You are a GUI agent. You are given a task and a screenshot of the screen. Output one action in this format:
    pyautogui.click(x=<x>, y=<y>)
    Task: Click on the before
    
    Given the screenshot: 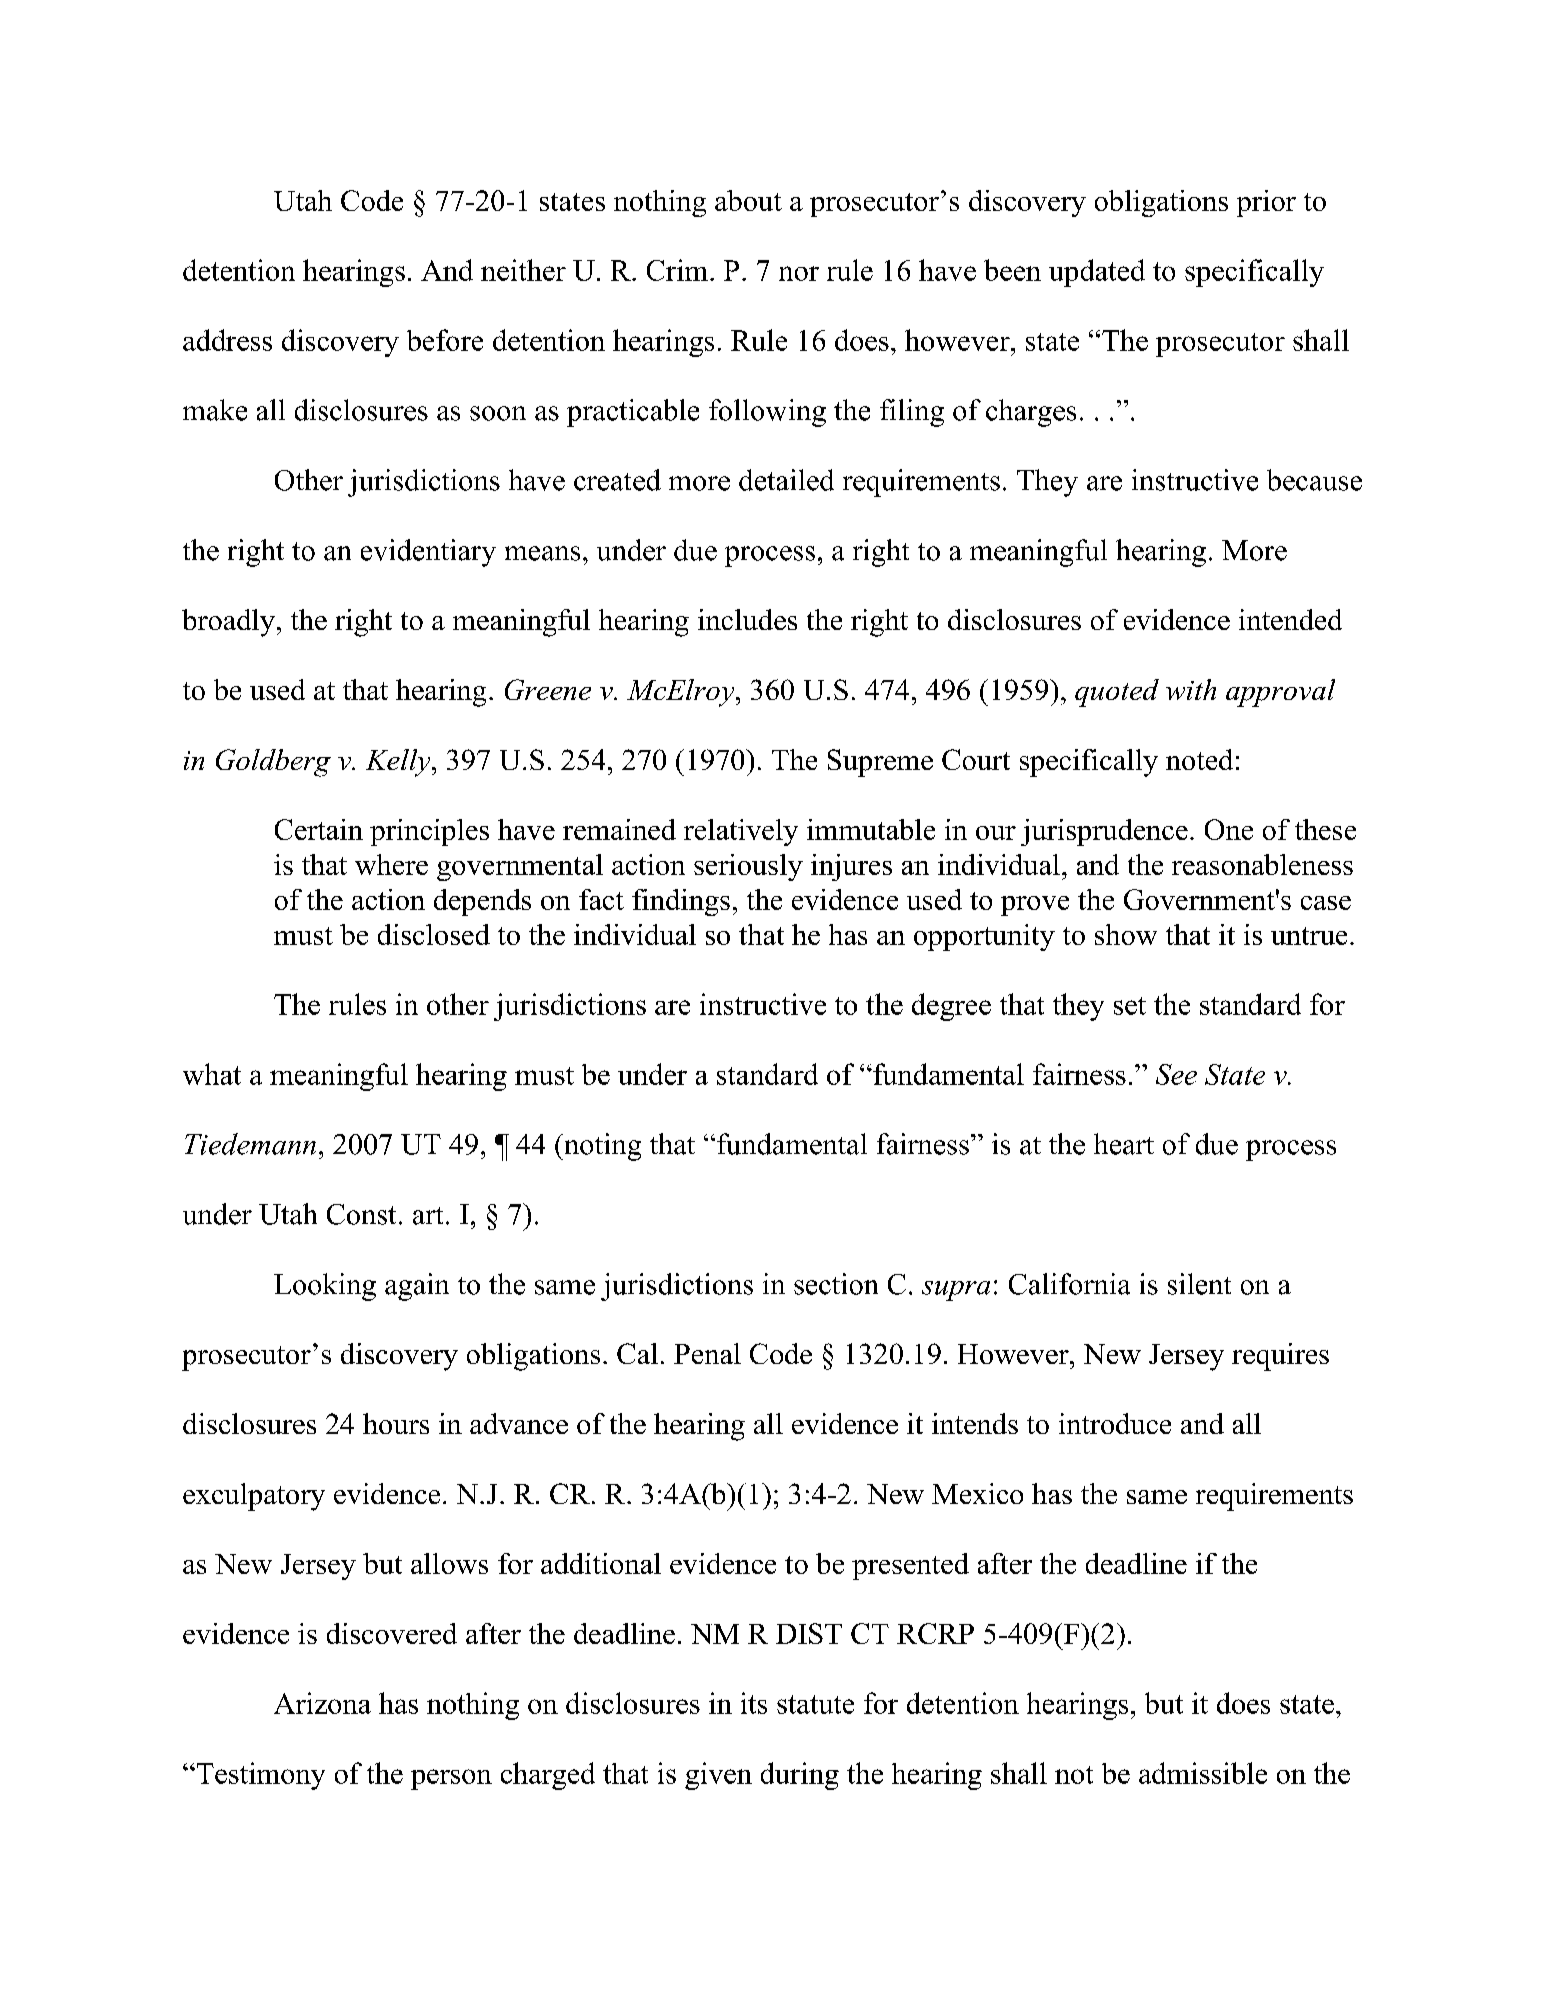 What is the action you would take?
    pyautogui.click(x=445, y=340)
